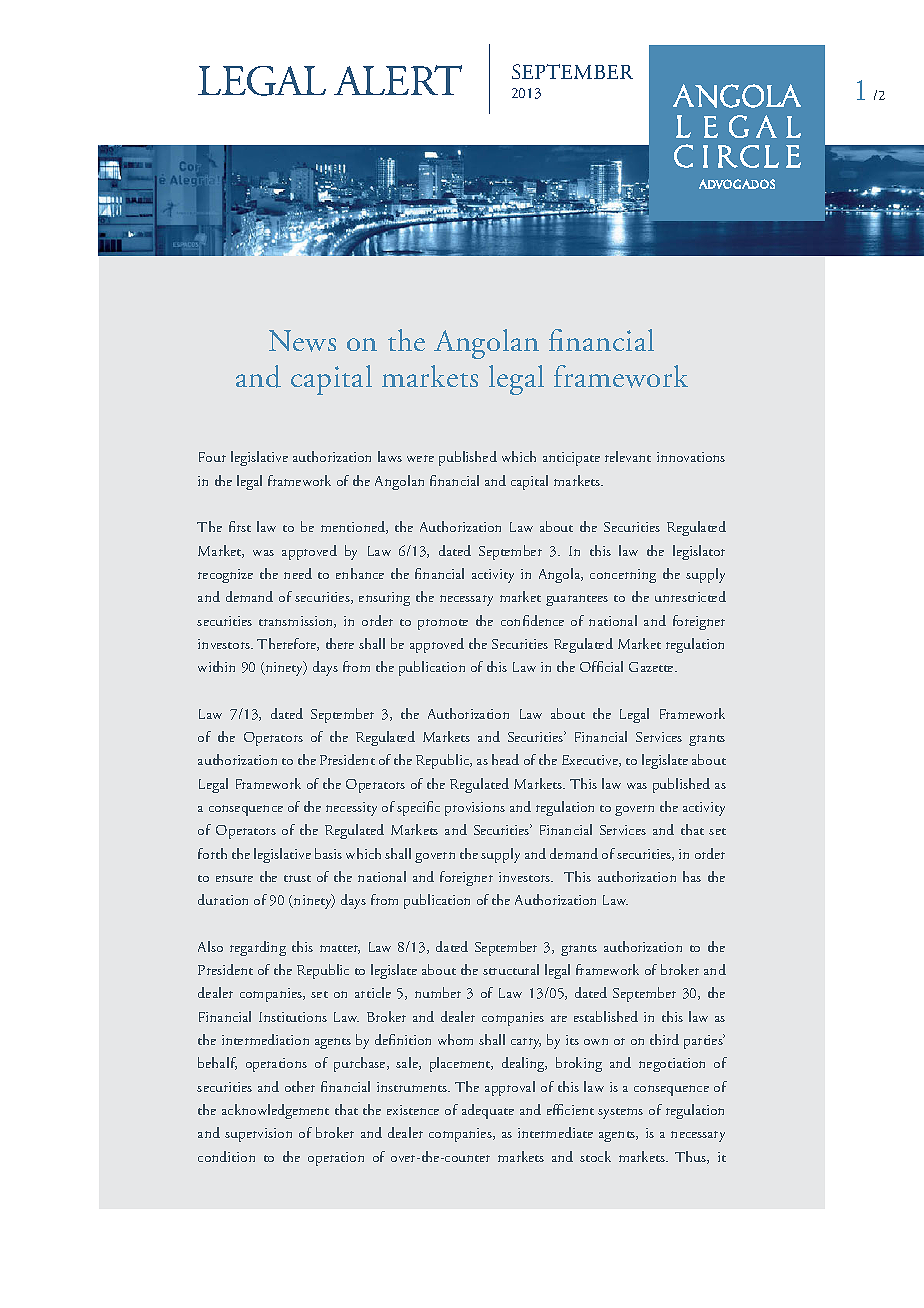  Describe the element at coordinates (623, 576) in the screenshot. I see `concerning` at that location.
